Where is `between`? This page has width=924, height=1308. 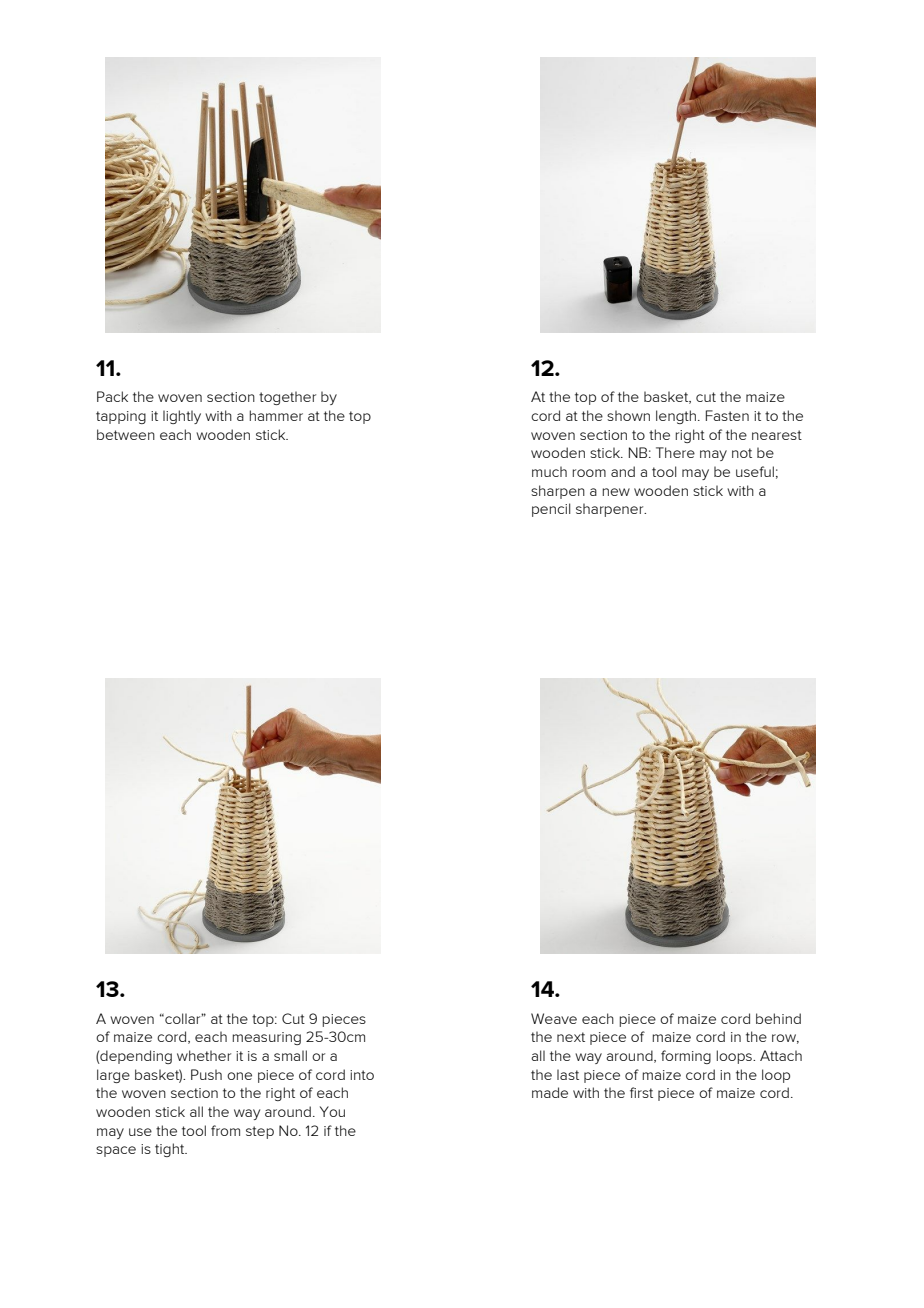 between is located at coordinates (126, 434).
